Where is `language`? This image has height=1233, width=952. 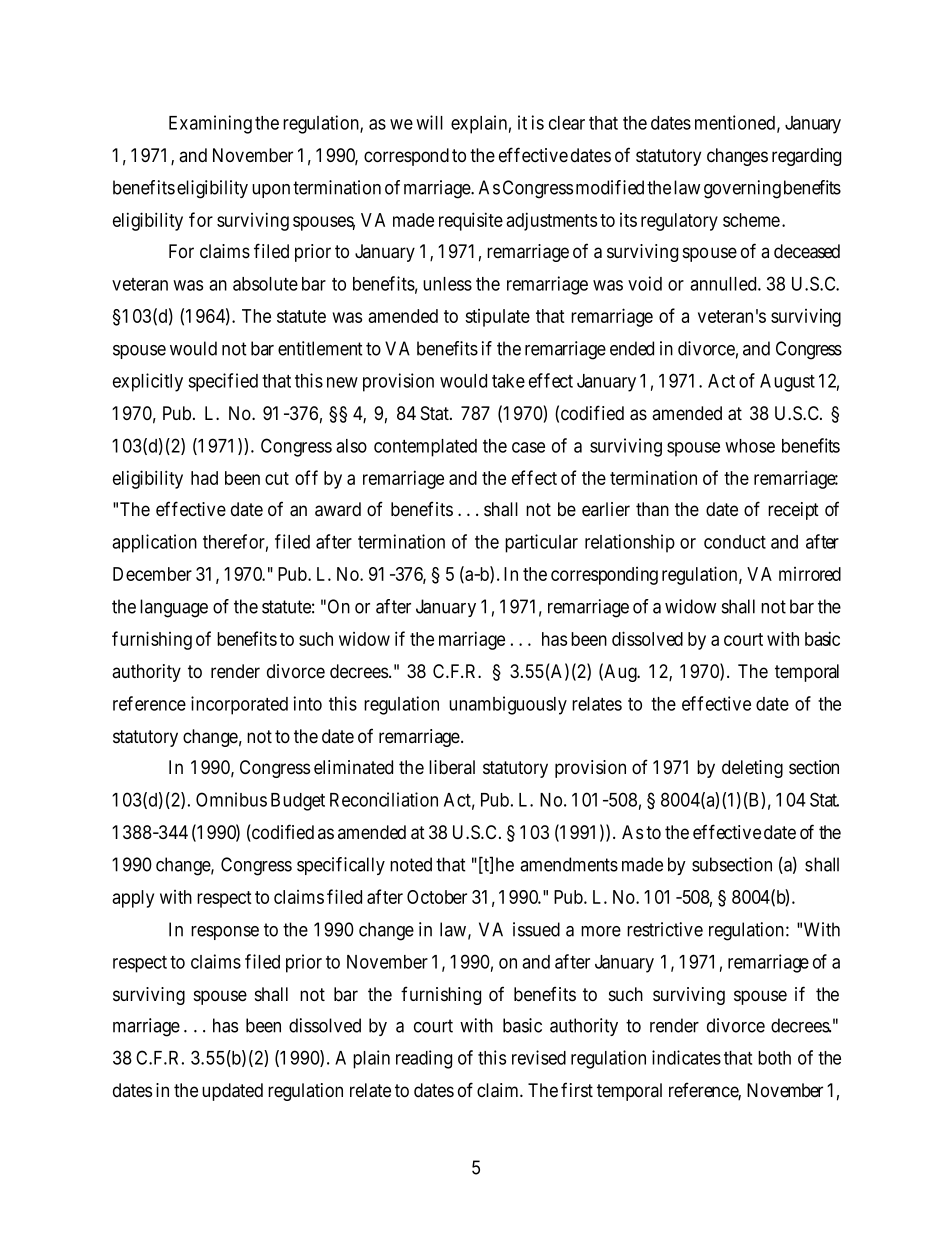 language is located at coordinates (174, 608).
